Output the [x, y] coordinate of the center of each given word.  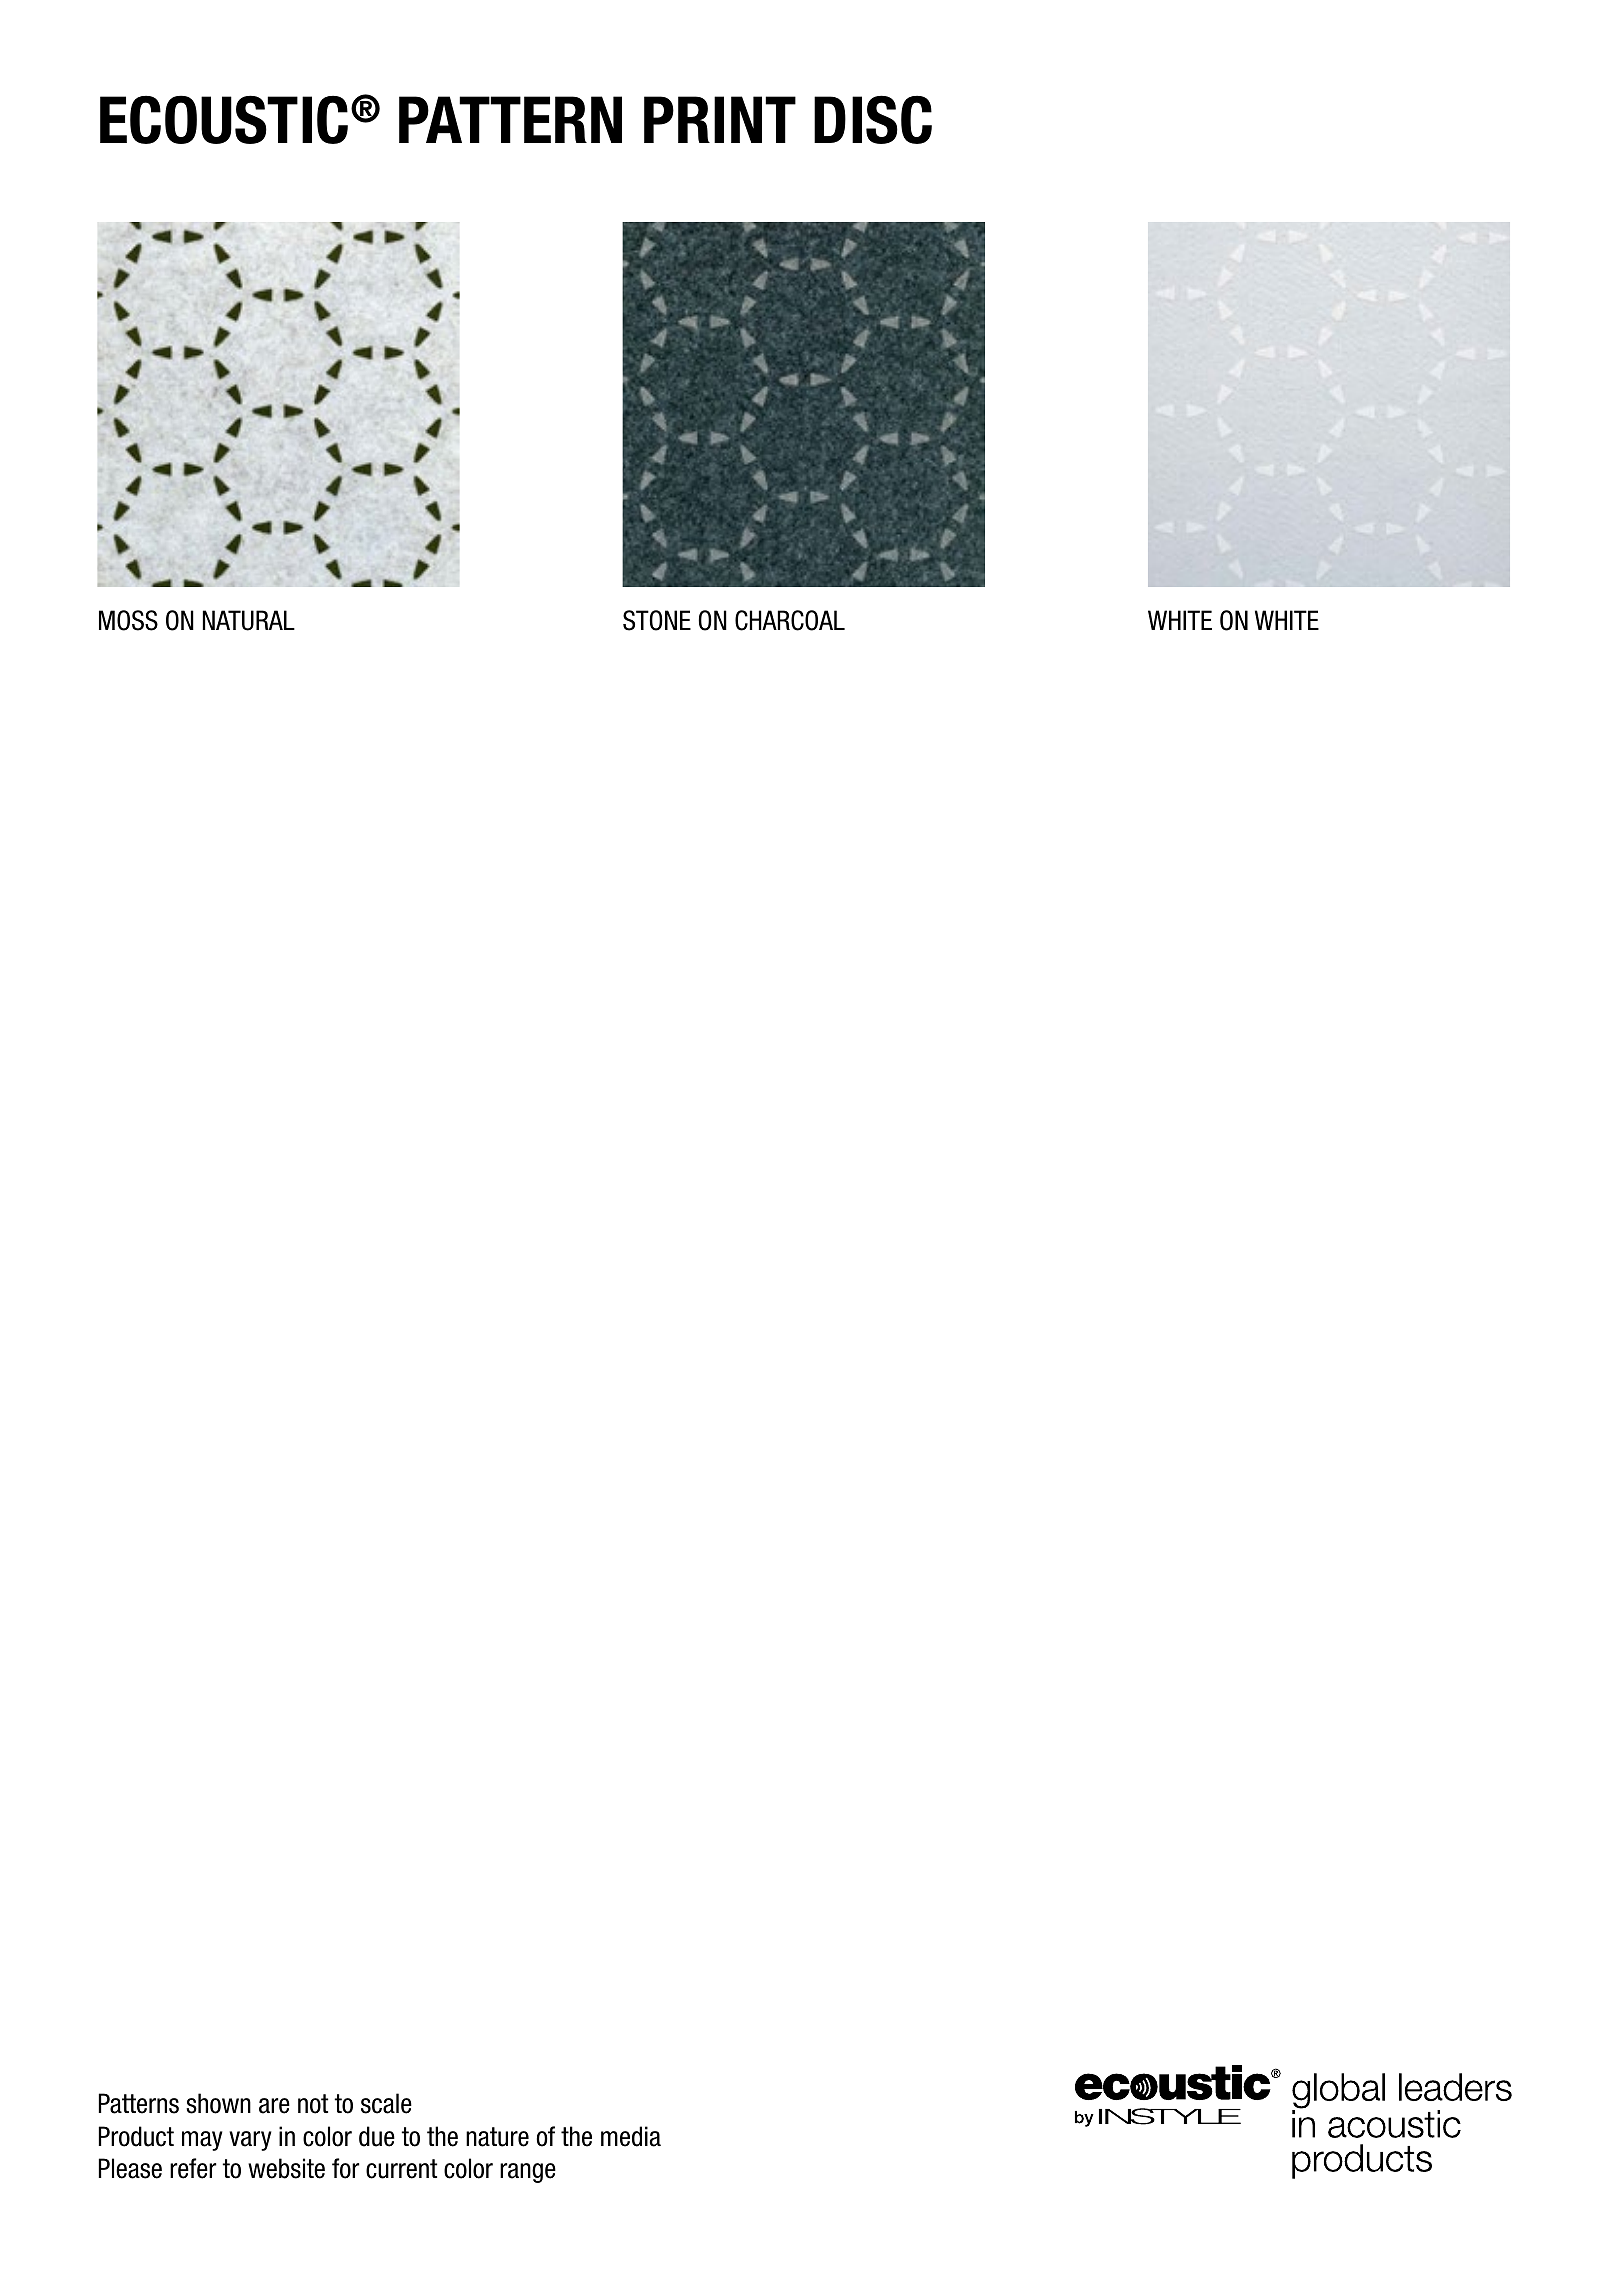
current [401, 2169]
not [313, 2104]
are [274, 2106]
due [377, 2136]
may [202, 2141]
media [631, 2136]
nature [497, 2137]
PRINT [720, 119]
